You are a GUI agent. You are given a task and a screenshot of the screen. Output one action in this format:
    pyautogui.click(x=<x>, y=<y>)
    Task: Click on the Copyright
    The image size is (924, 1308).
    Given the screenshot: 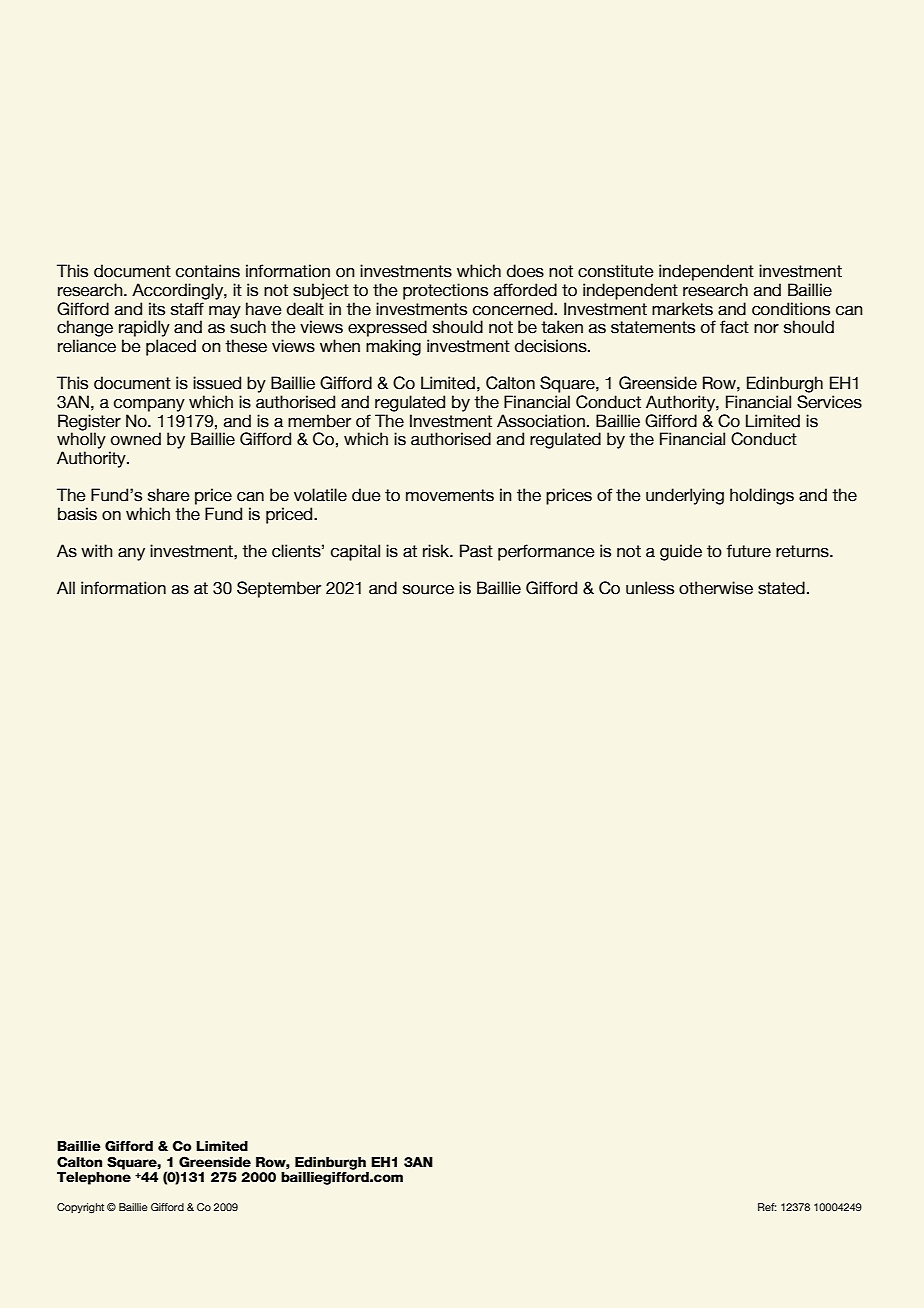 What is the action you would take?
    pyautogui.click(x=80, y=1208)
